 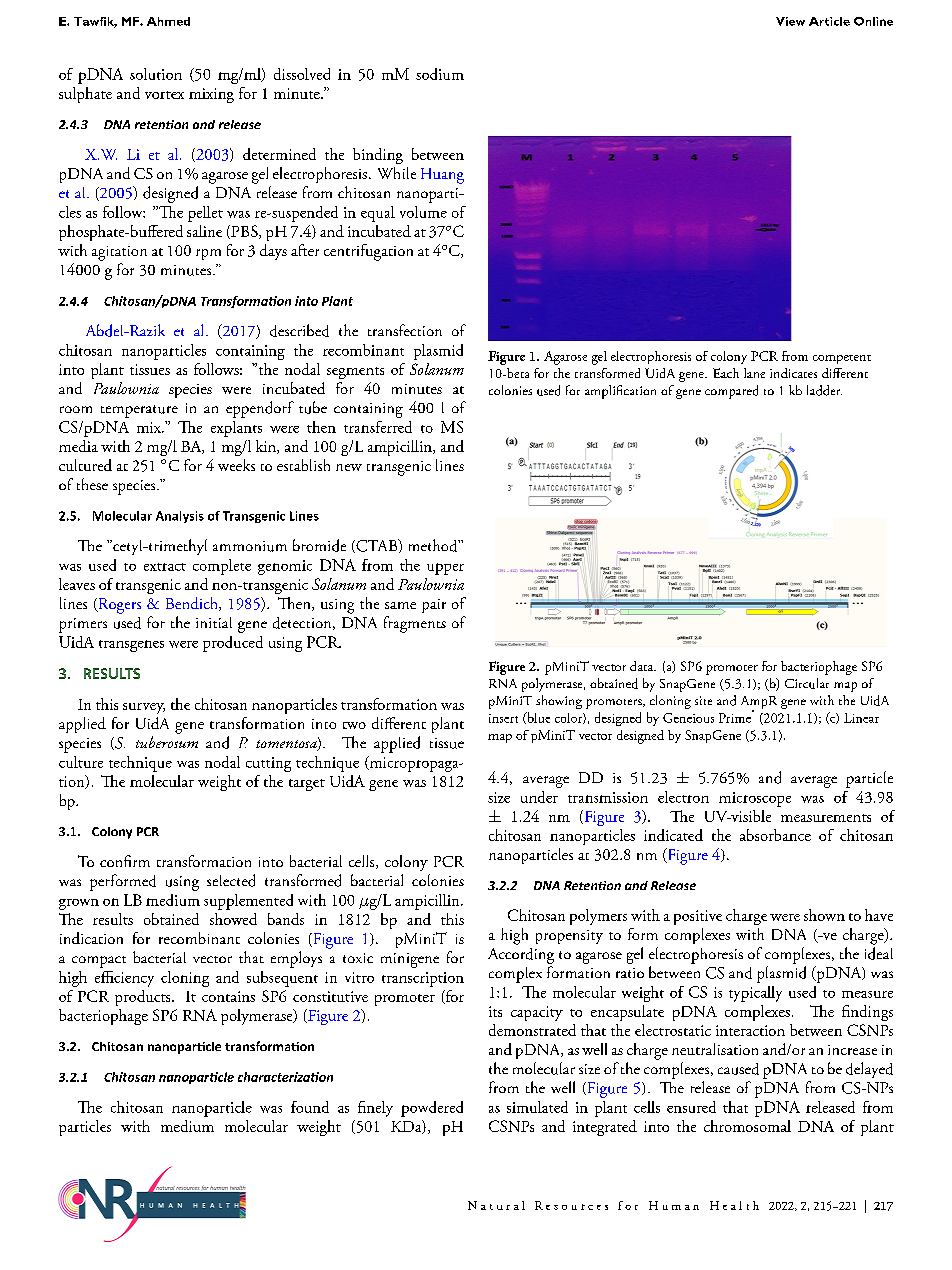 What do you see at coordinates (790, 21) in the page?
I see `View` at bounding box center [790, 21].
